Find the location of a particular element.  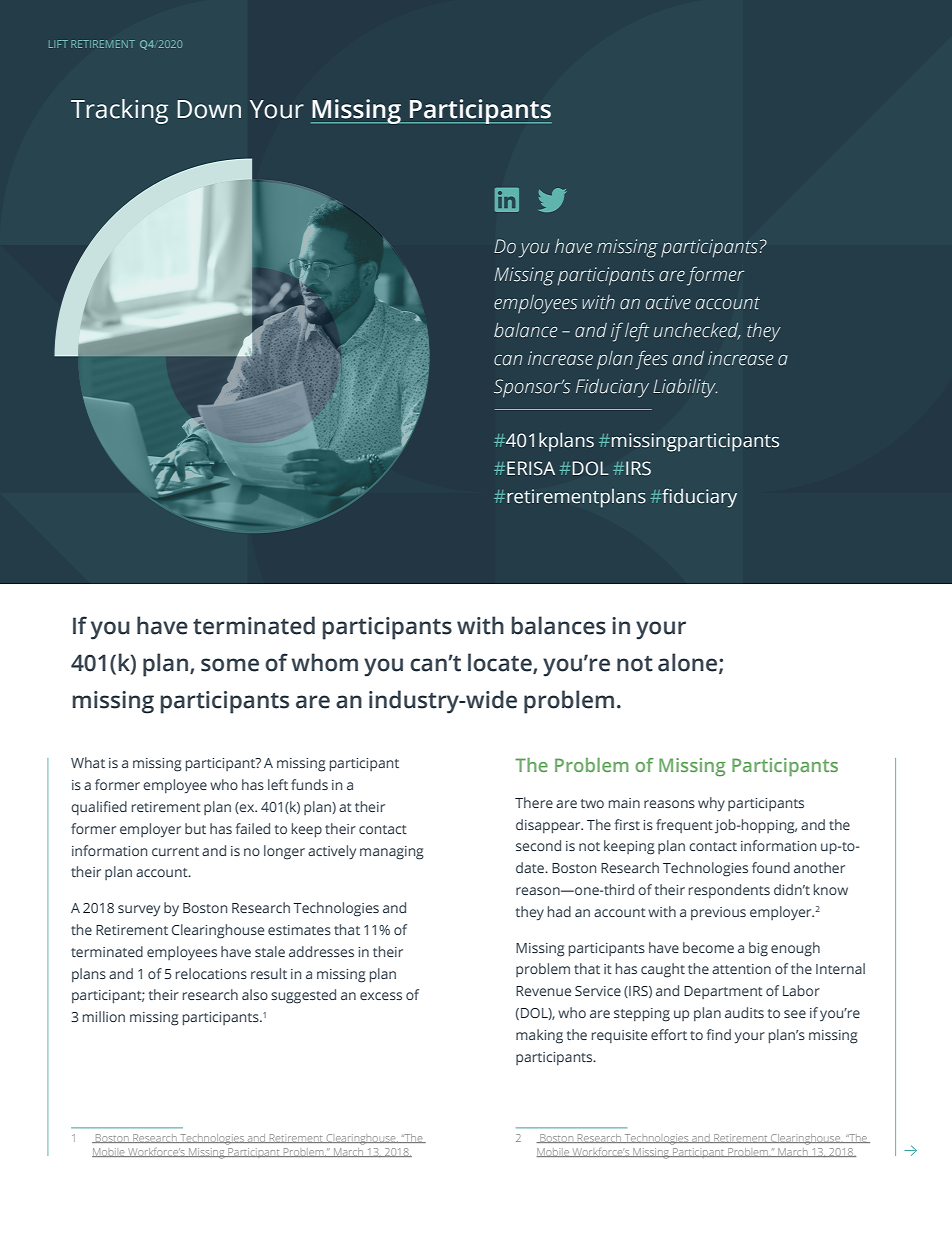

ERISA is located at coordinates (531, 468).
